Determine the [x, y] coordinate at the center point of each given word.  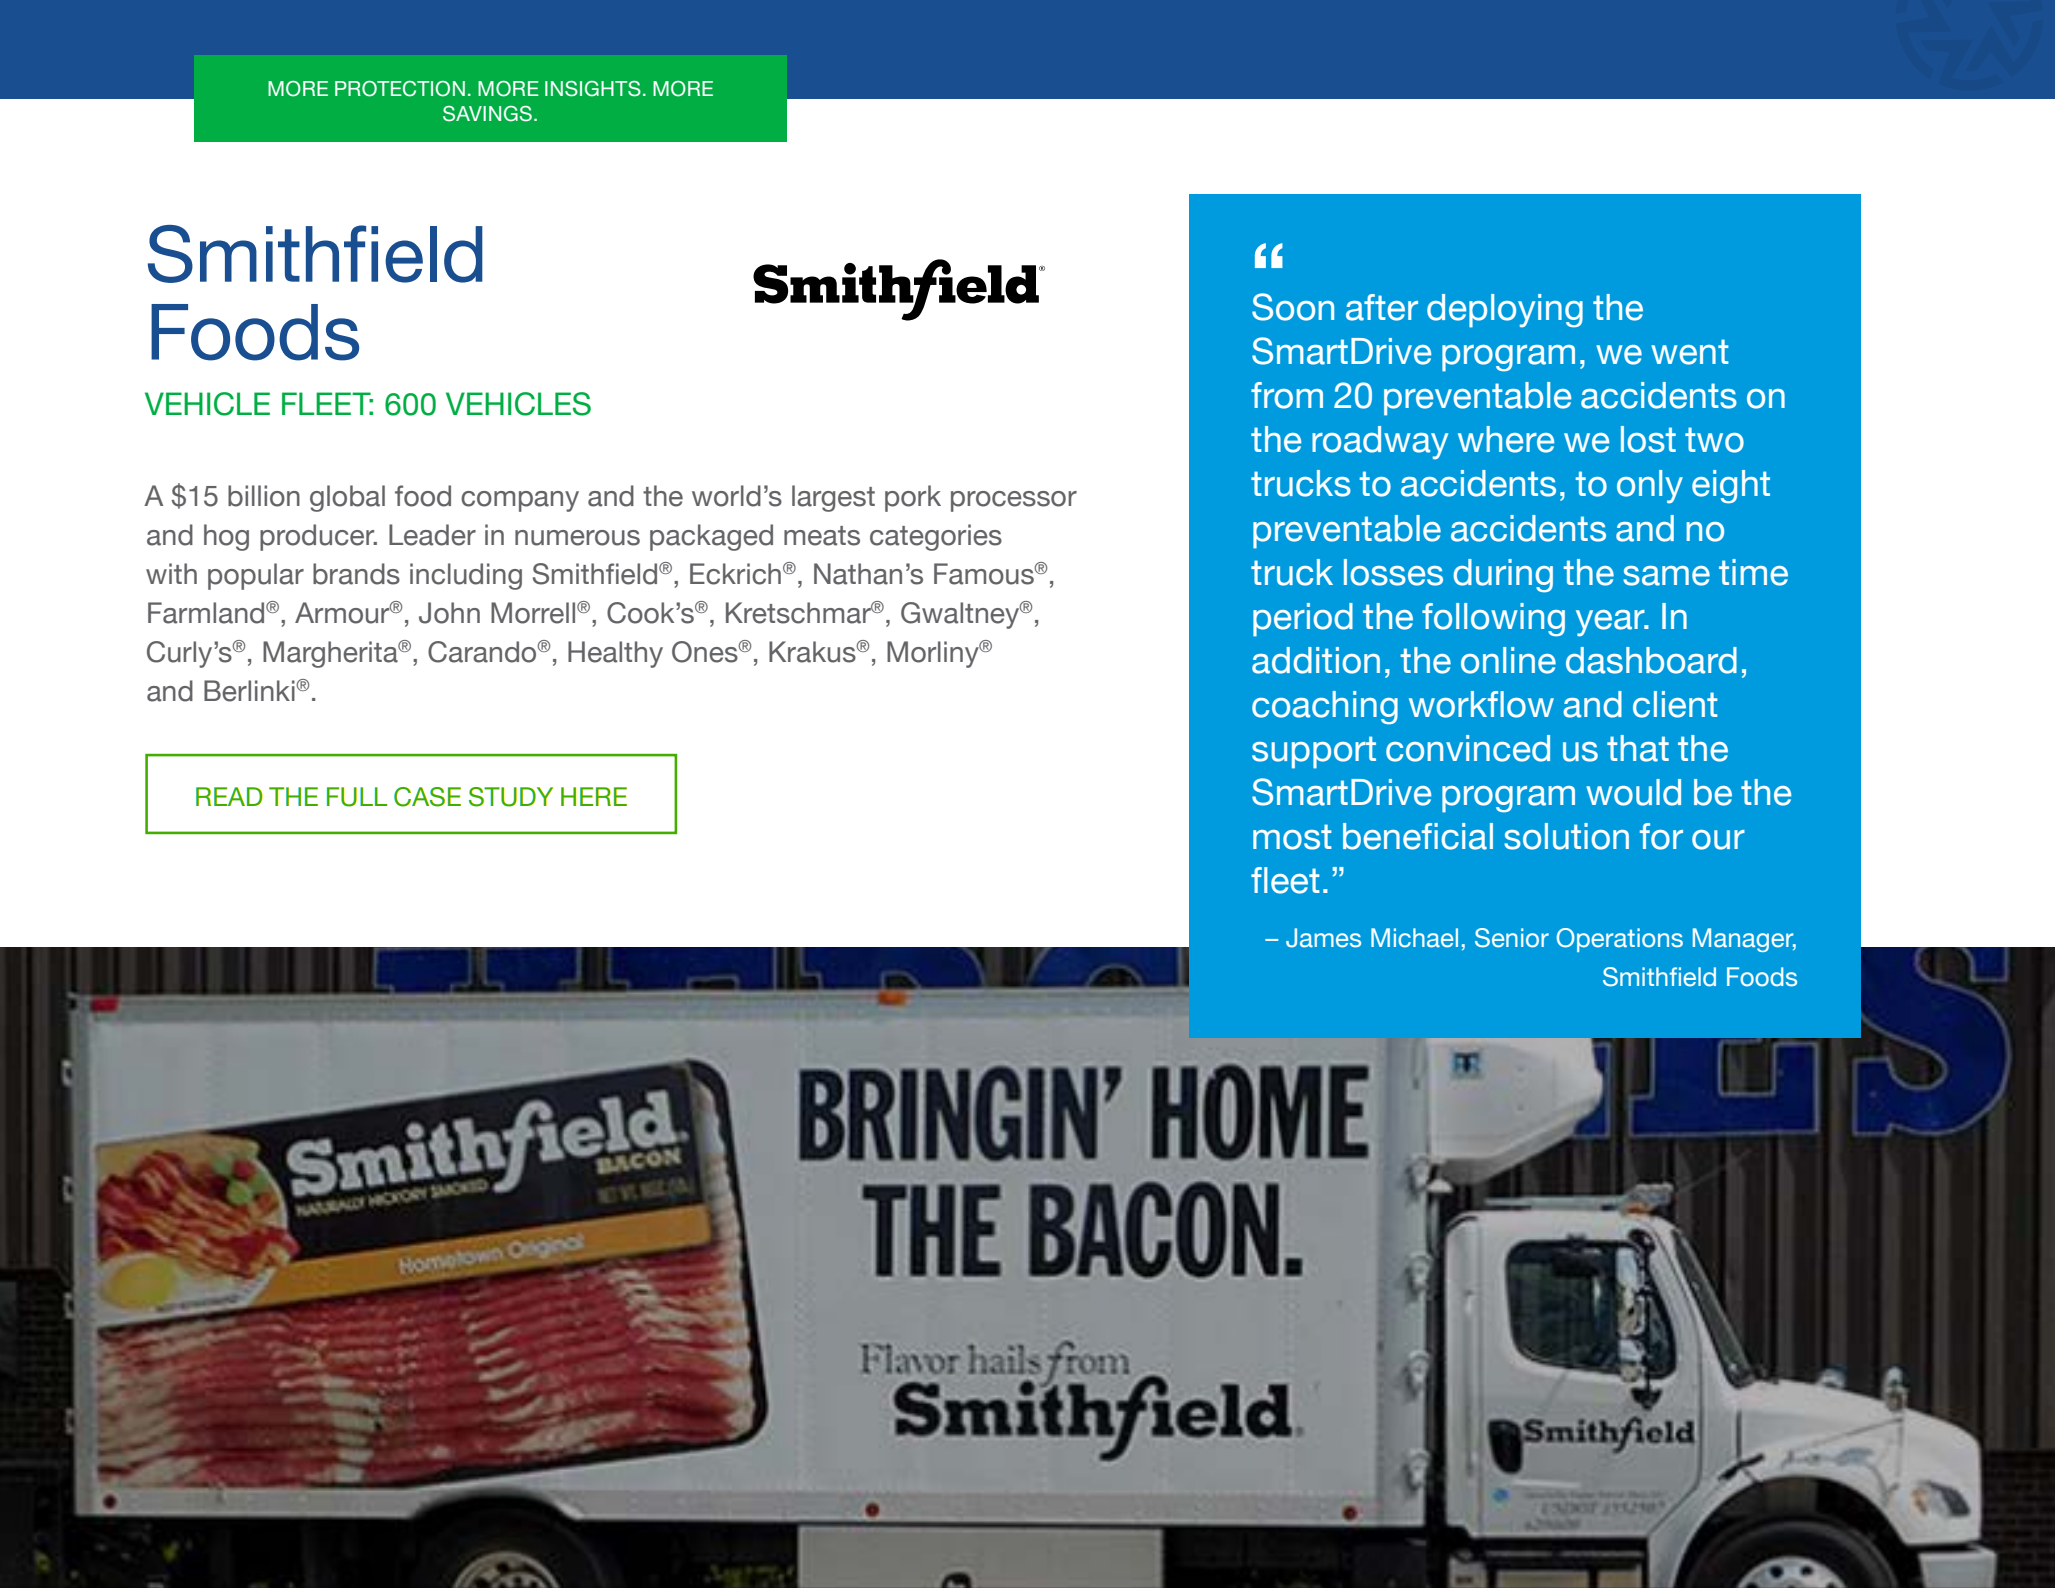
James [1323, 938]
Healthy [615, 654]
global [347, 498]
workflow [1481, 704]
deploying [1505, 311]
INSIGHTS [593, 89]
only [1650, 487]
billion [264, 496]
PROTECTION [400, 89]
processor [1014, 501]
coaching [1325, 708]
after [1382, 307]
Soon [1293, 307]
